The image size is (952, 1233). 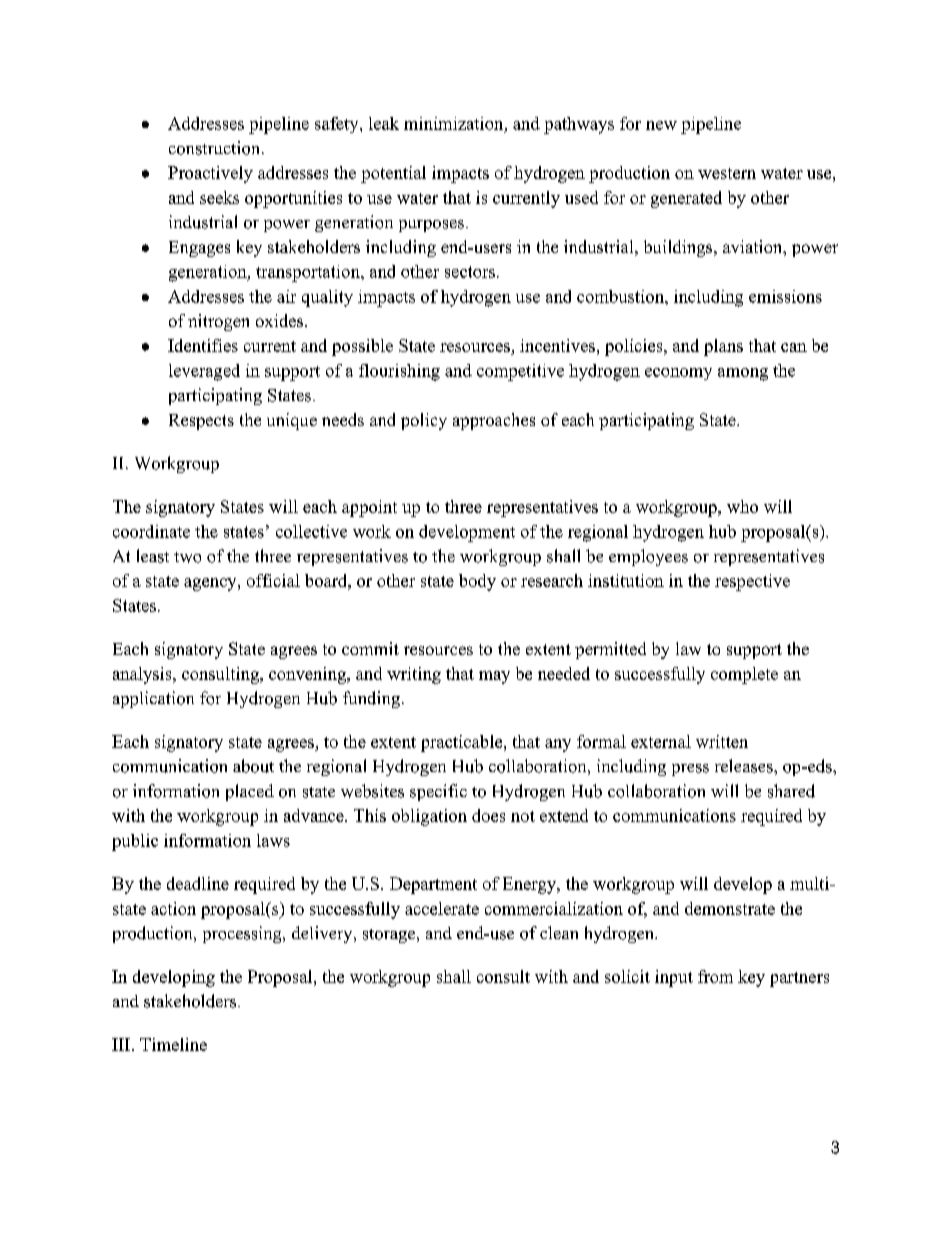 I want to click on western, so click(x=727, y=173).
